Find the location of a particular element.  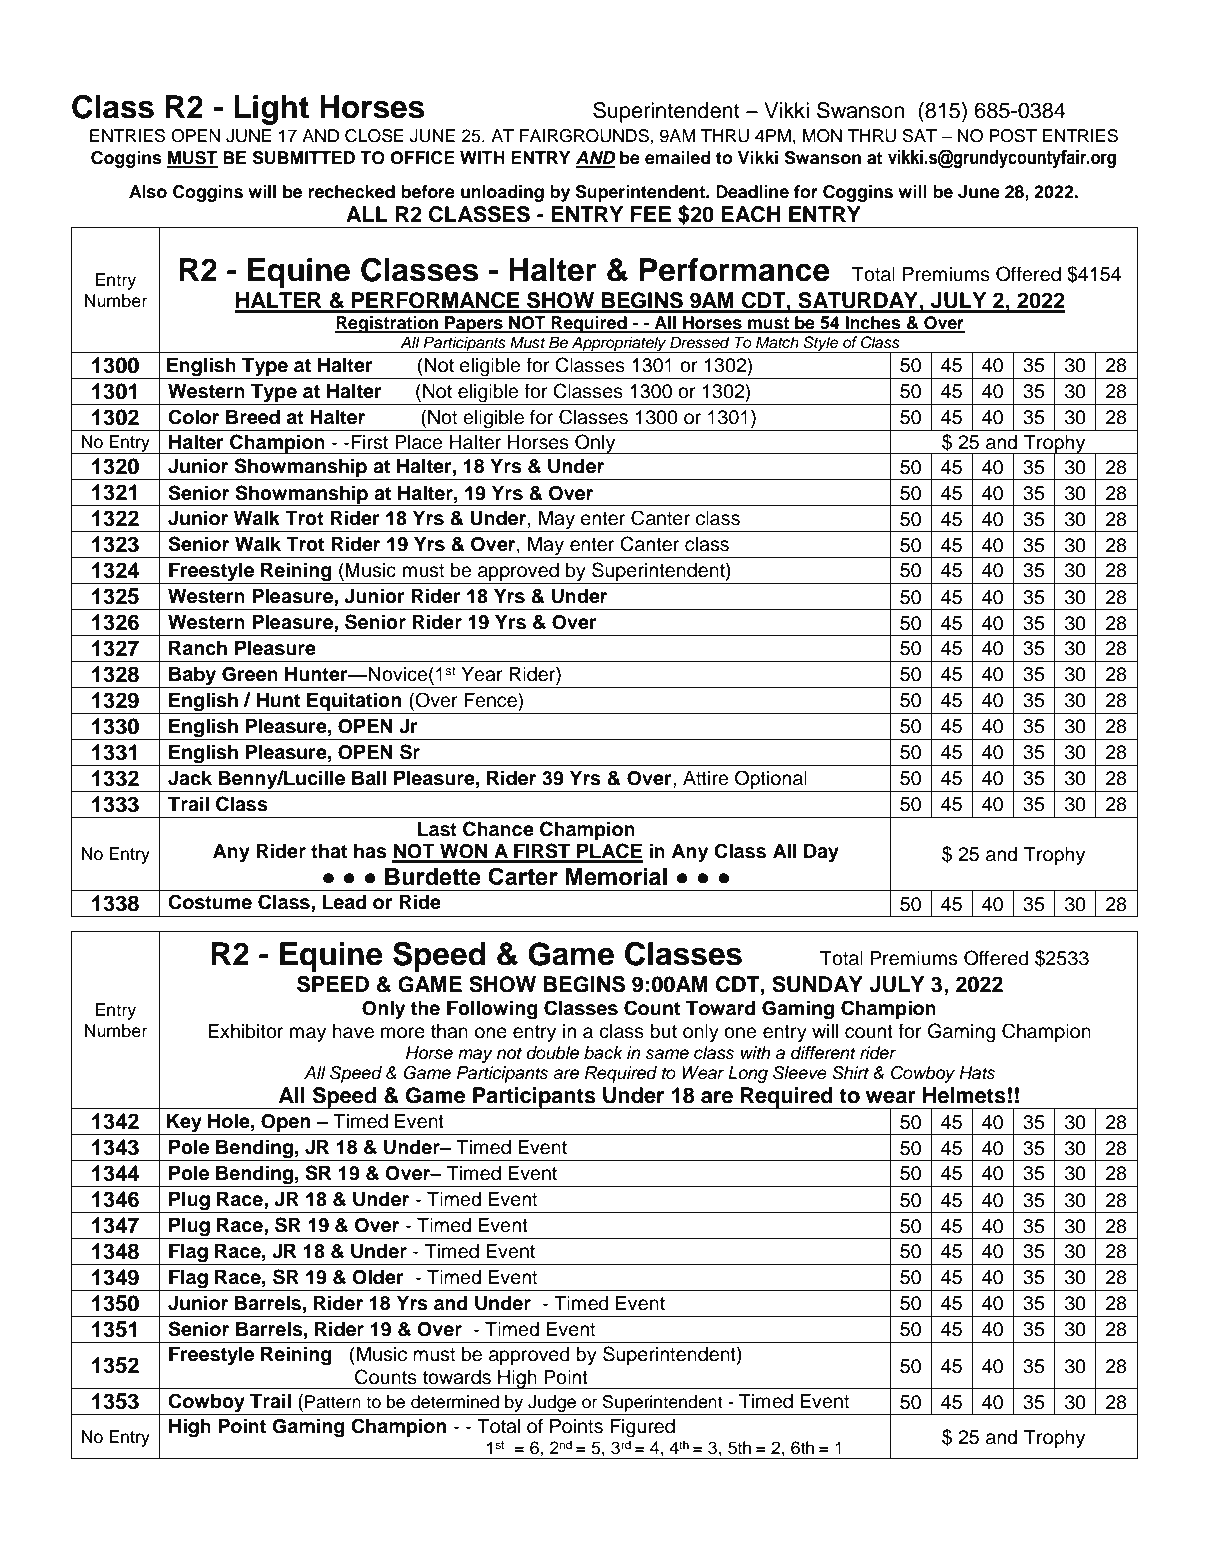

Optional is located at coordinates (771, 779).
